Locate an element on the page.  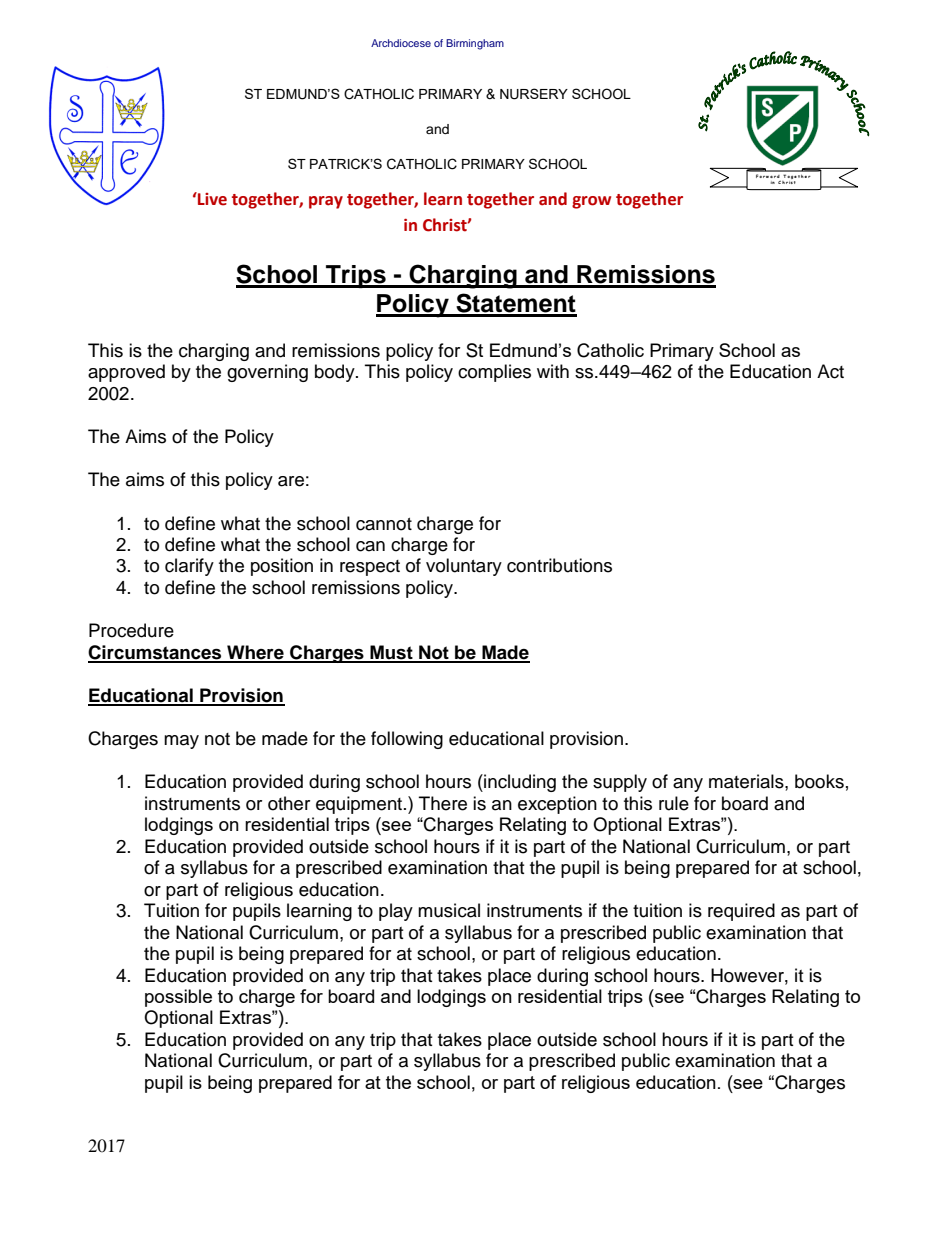
Birmingham is located at coordinates (475, 44).
